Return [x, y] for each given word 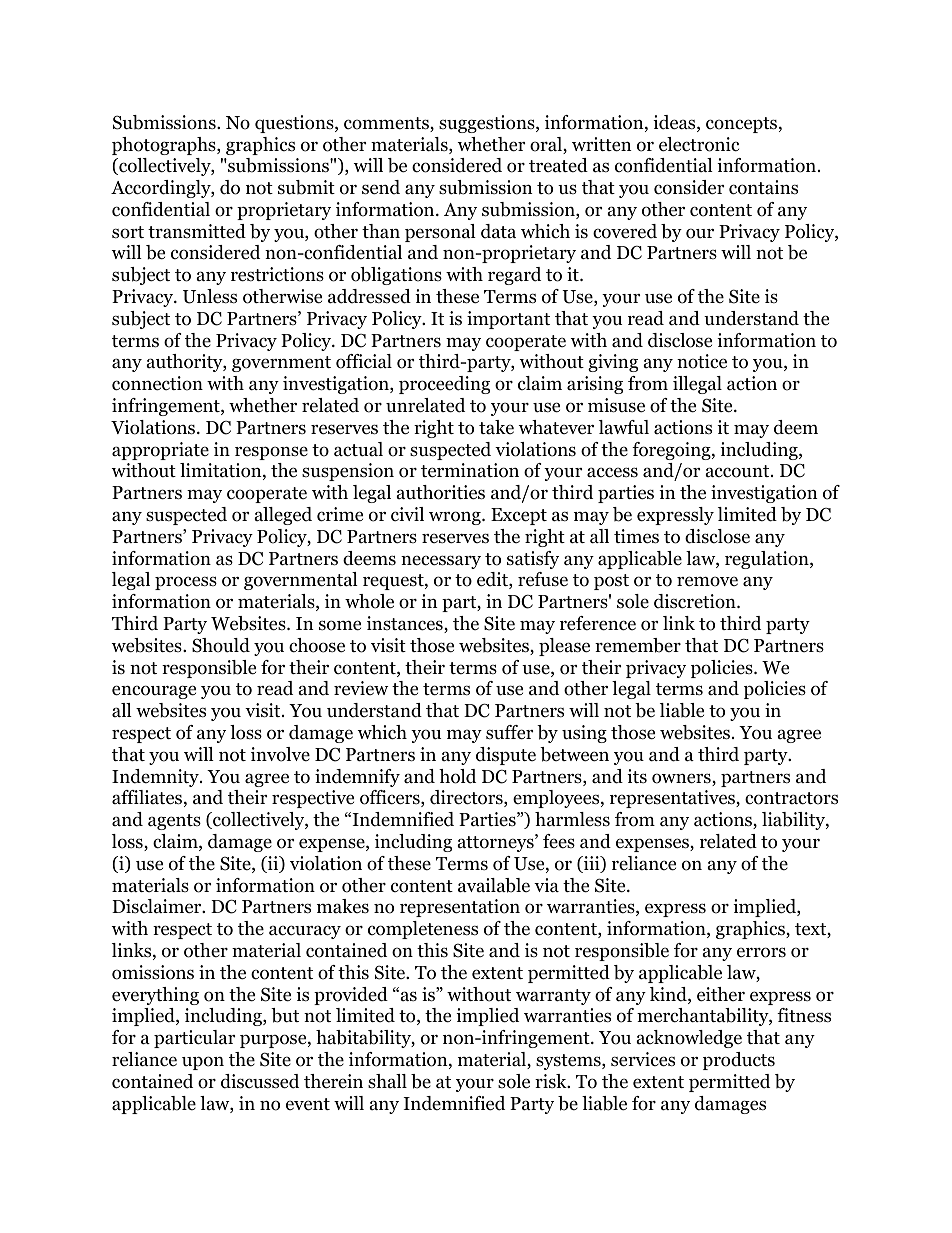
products [739, 1061]
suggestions [488, 124]
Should [221, 645]
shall [387, 1081]
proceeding [444, 385]
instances [406, 624]
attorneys [497, 843]
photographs [165, 146]
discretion [696, 601]
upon [203, 1063]
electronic [699, 144]
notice [702, 361]
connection [157, 383]
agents [174, 822]
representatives [673, 799]
